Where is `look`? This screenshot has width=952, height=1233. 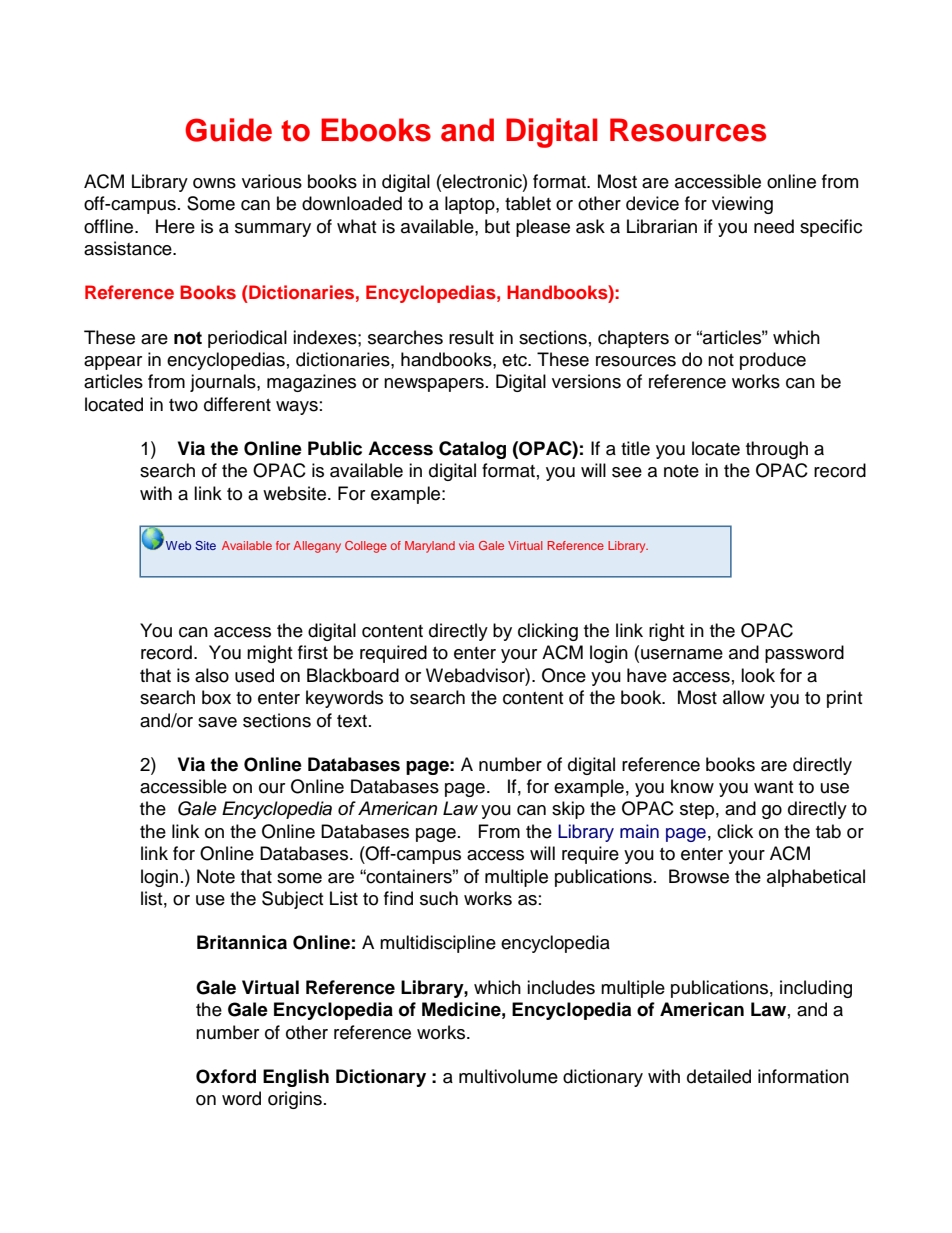
look is located at coordinates (758, 675).
